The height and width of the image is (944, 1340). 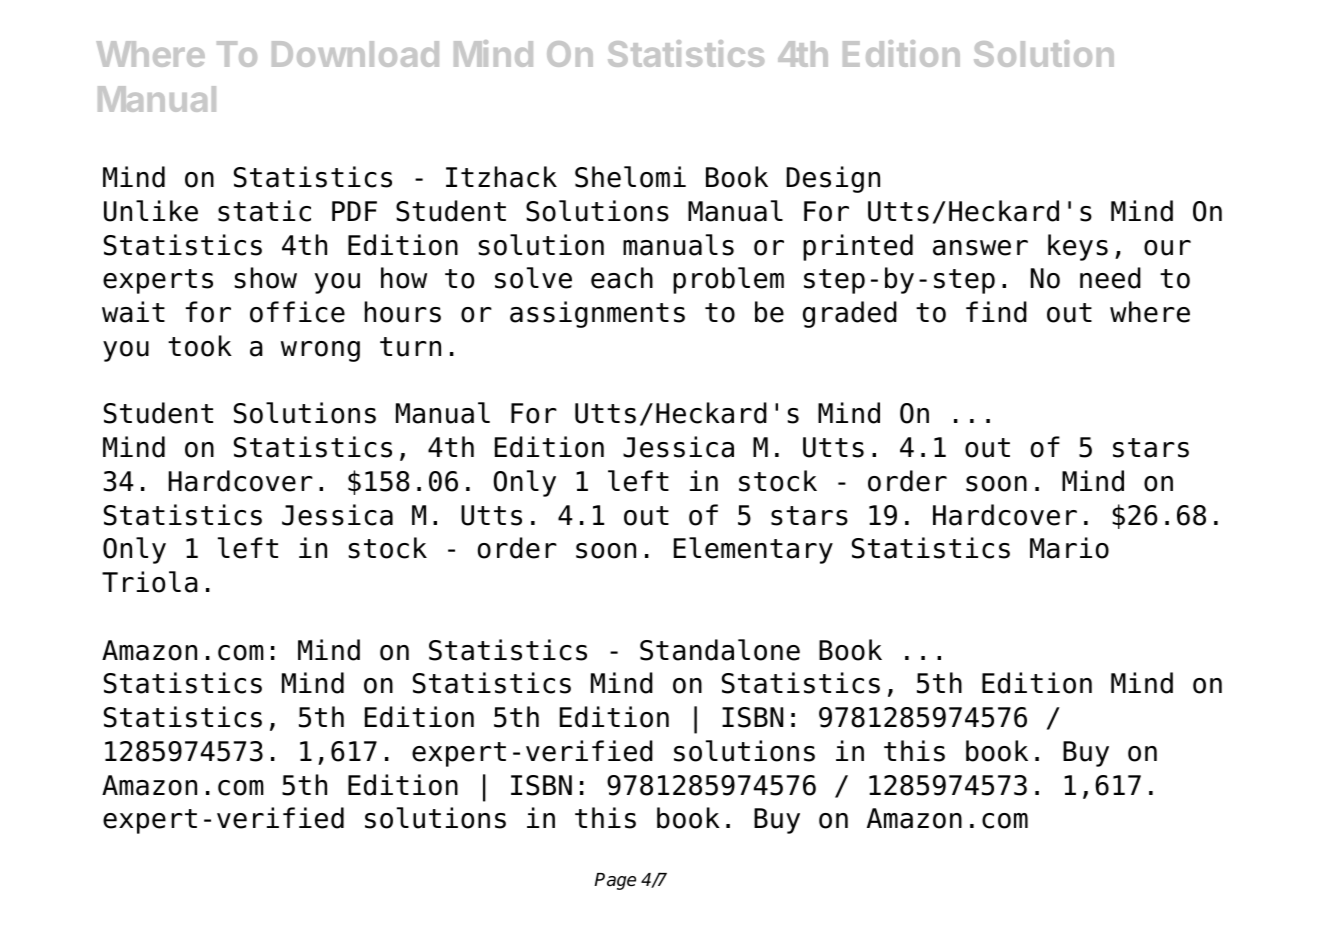 What do you see at coordinates (615, 881) in the image?
I see `Page` at bounding box center [615, 881].
